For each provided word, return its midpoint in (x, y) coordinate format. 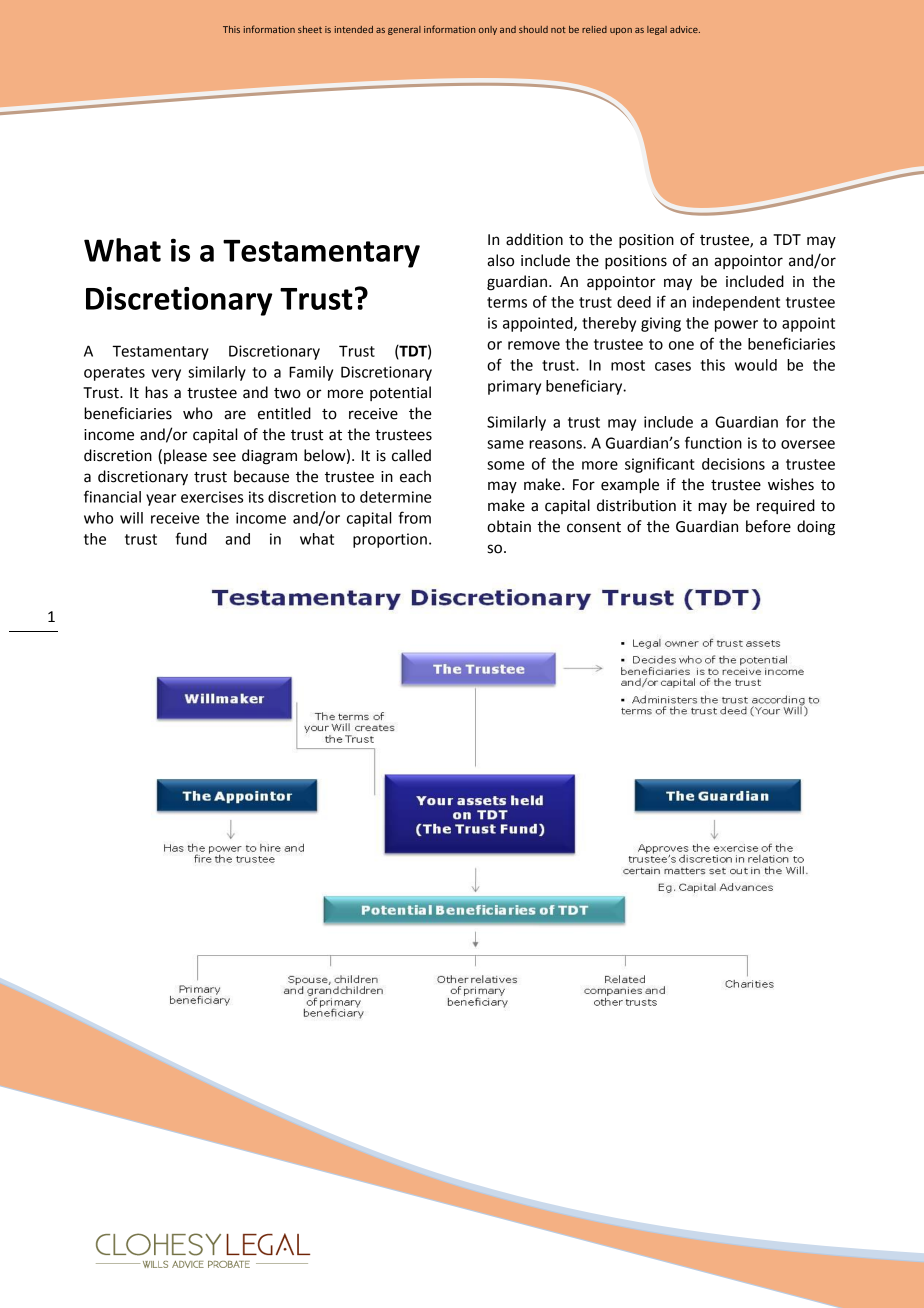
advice (685, 29)
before (768, 526)
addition (534, 239)
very (166, 375)
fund (191, 538)
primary (514, 387)
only (488, 30)
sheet (310, 29)
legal (657, 30)
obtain (509, 526)
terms (507, 302)
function (713, 442)
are (235, 415)
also (500, 260)
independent (736, 303)
